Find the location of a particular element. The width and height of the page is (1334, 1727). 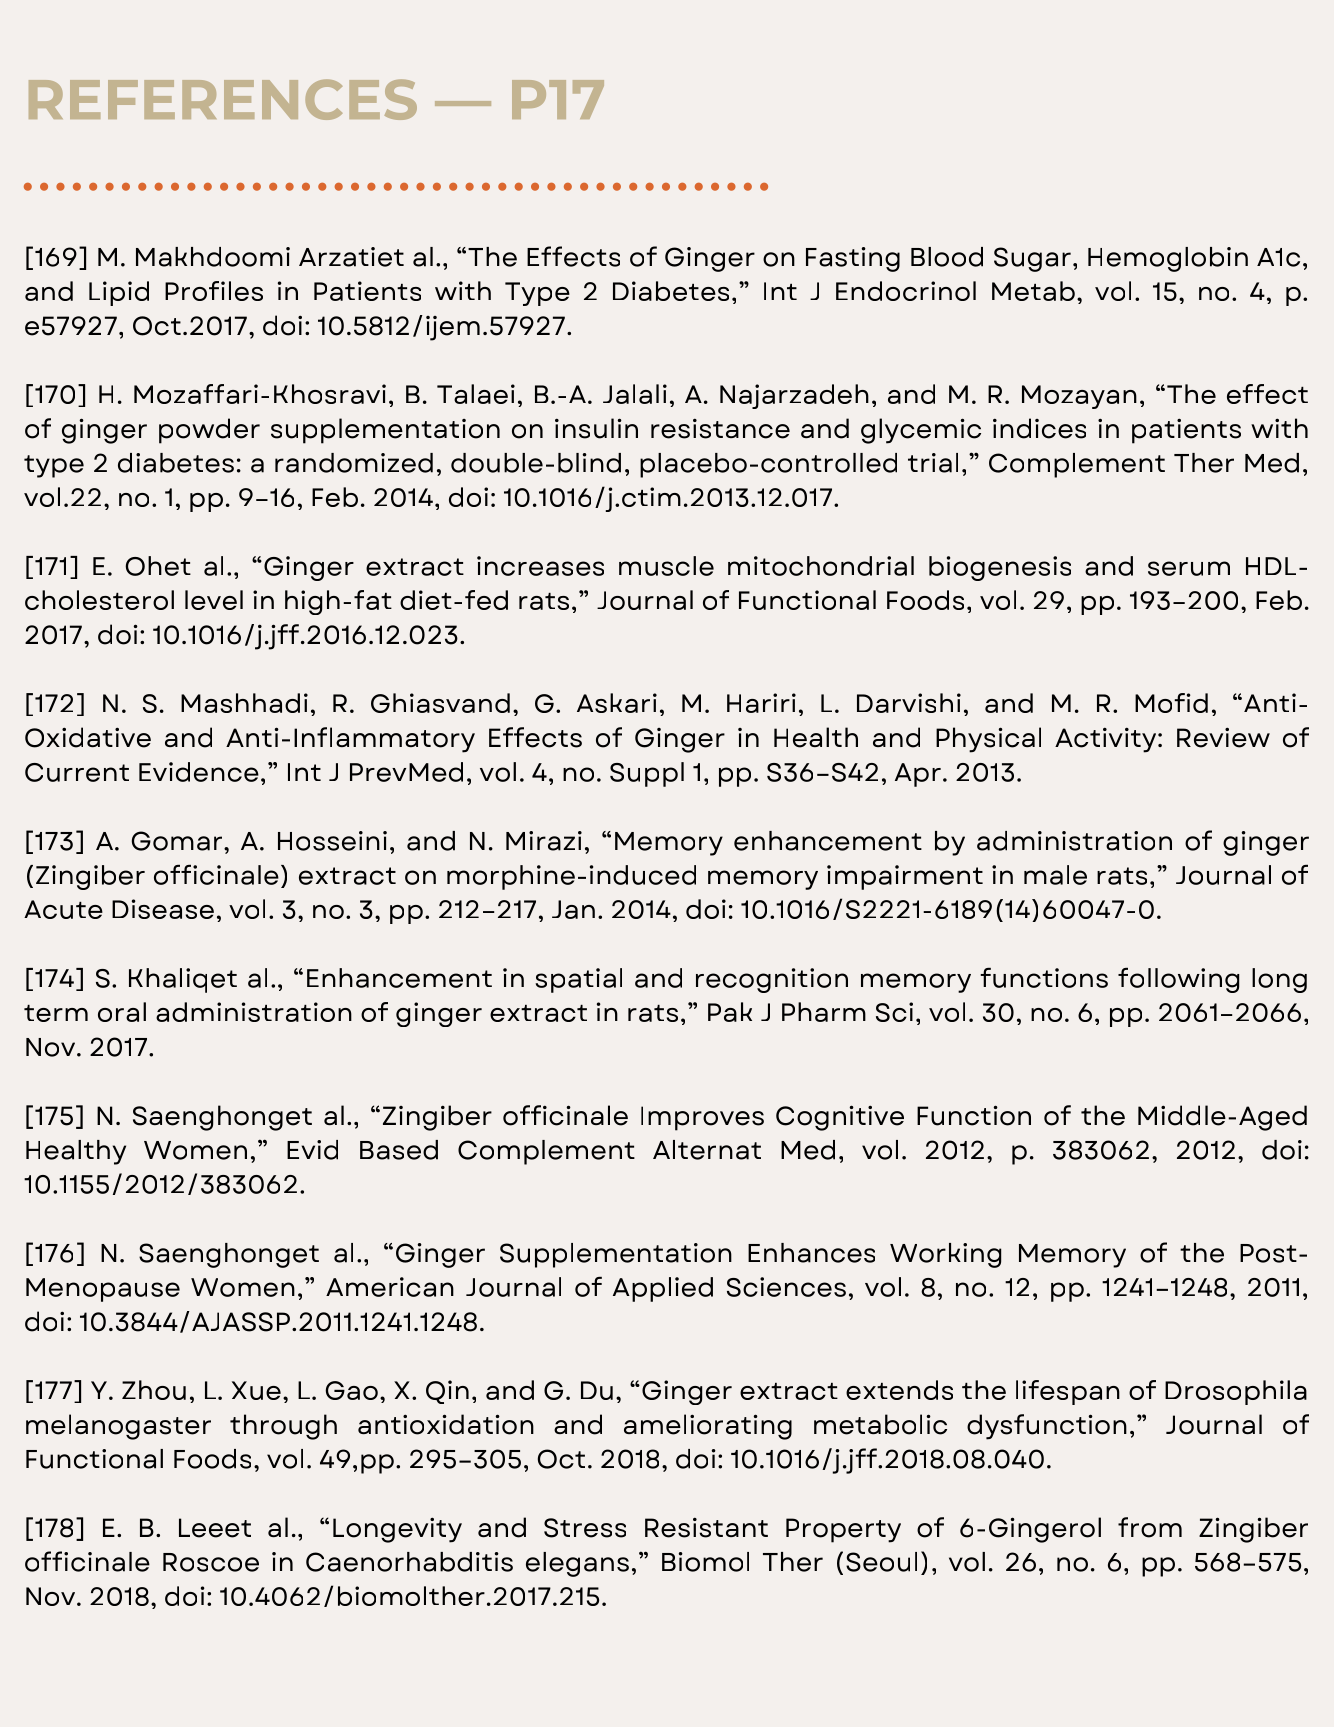

REFERENCES is located at coordinates (223, 99).
